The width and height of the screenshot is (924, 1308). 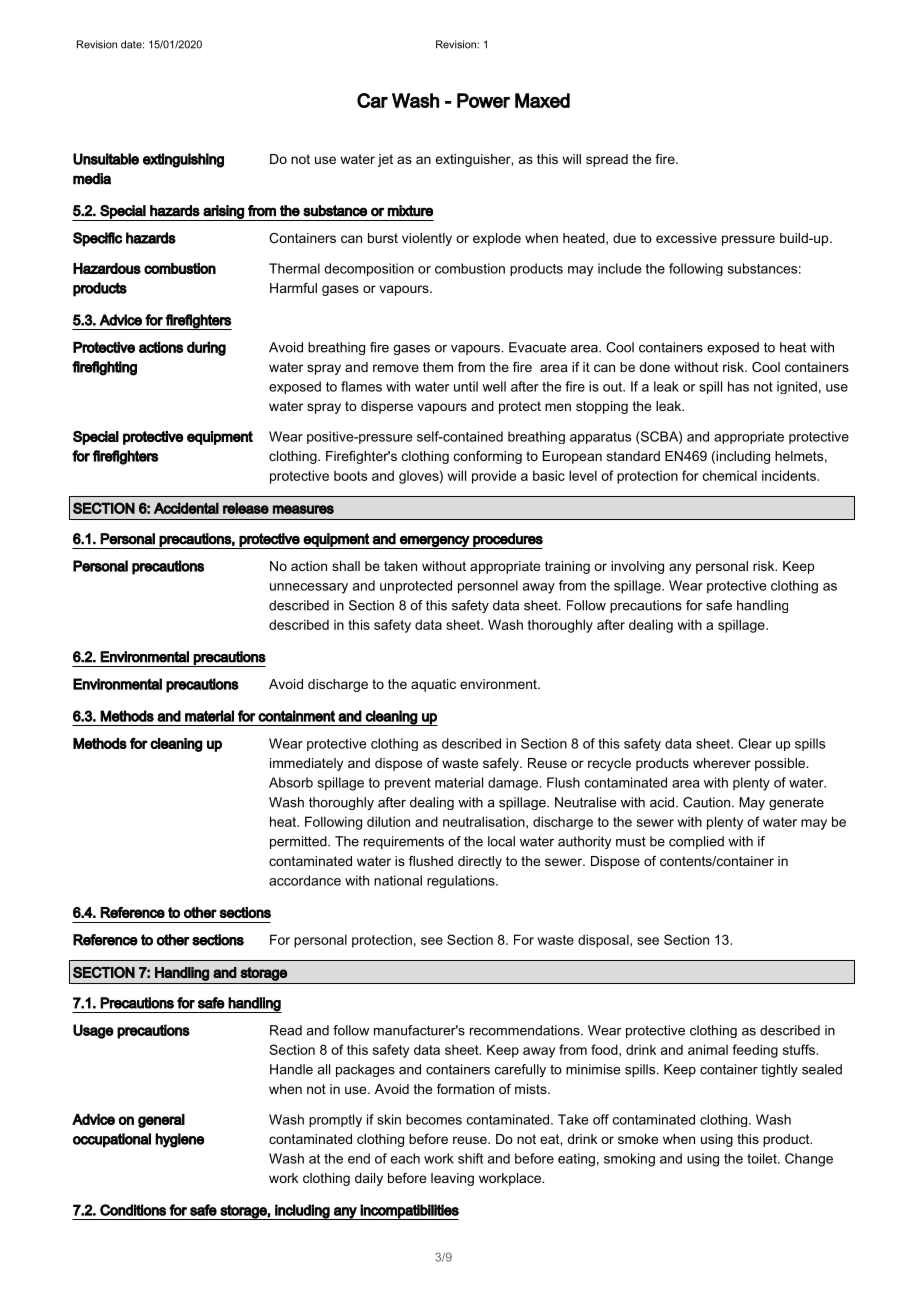 What do you see at coordinates (179, 1140) in the screenshot?
I see `hygiene` at bounding box center [179, 1140].
